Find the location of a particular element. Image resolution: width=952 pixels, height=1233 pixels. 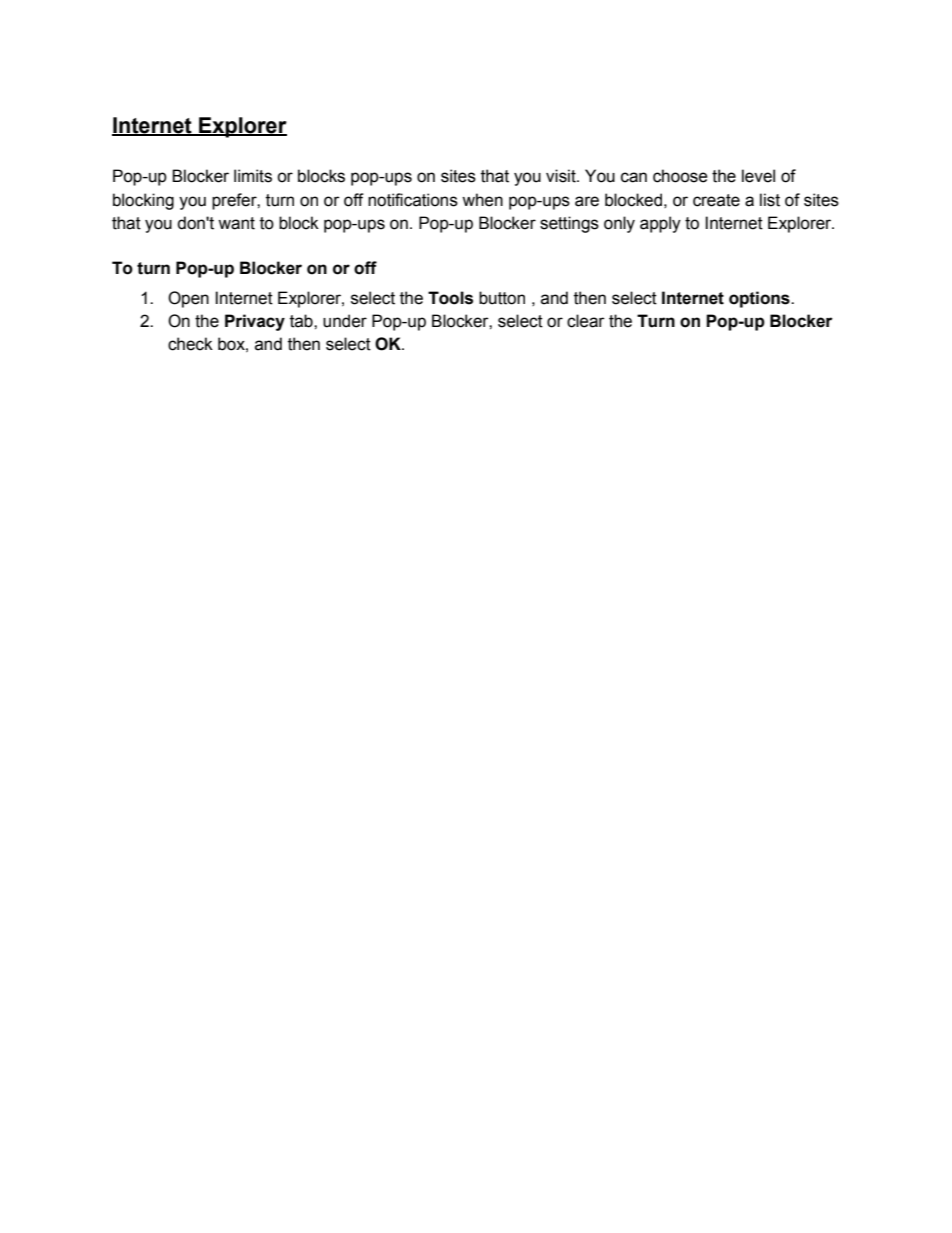

visit is located at coordinates (562, 176).
